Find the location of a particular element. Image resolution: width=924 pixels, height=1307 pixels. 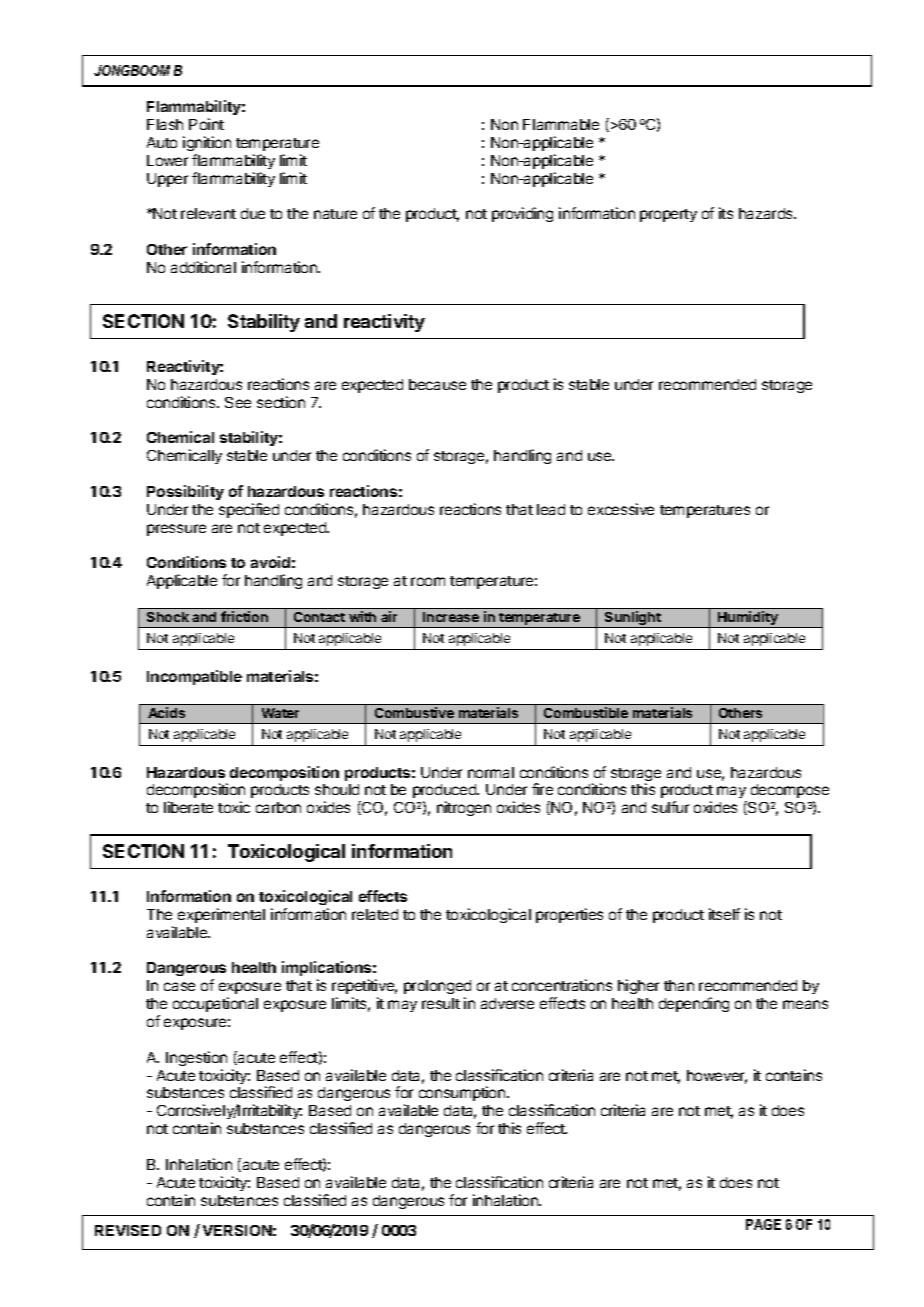

Incompatible is located at coordinates (194, 677).
